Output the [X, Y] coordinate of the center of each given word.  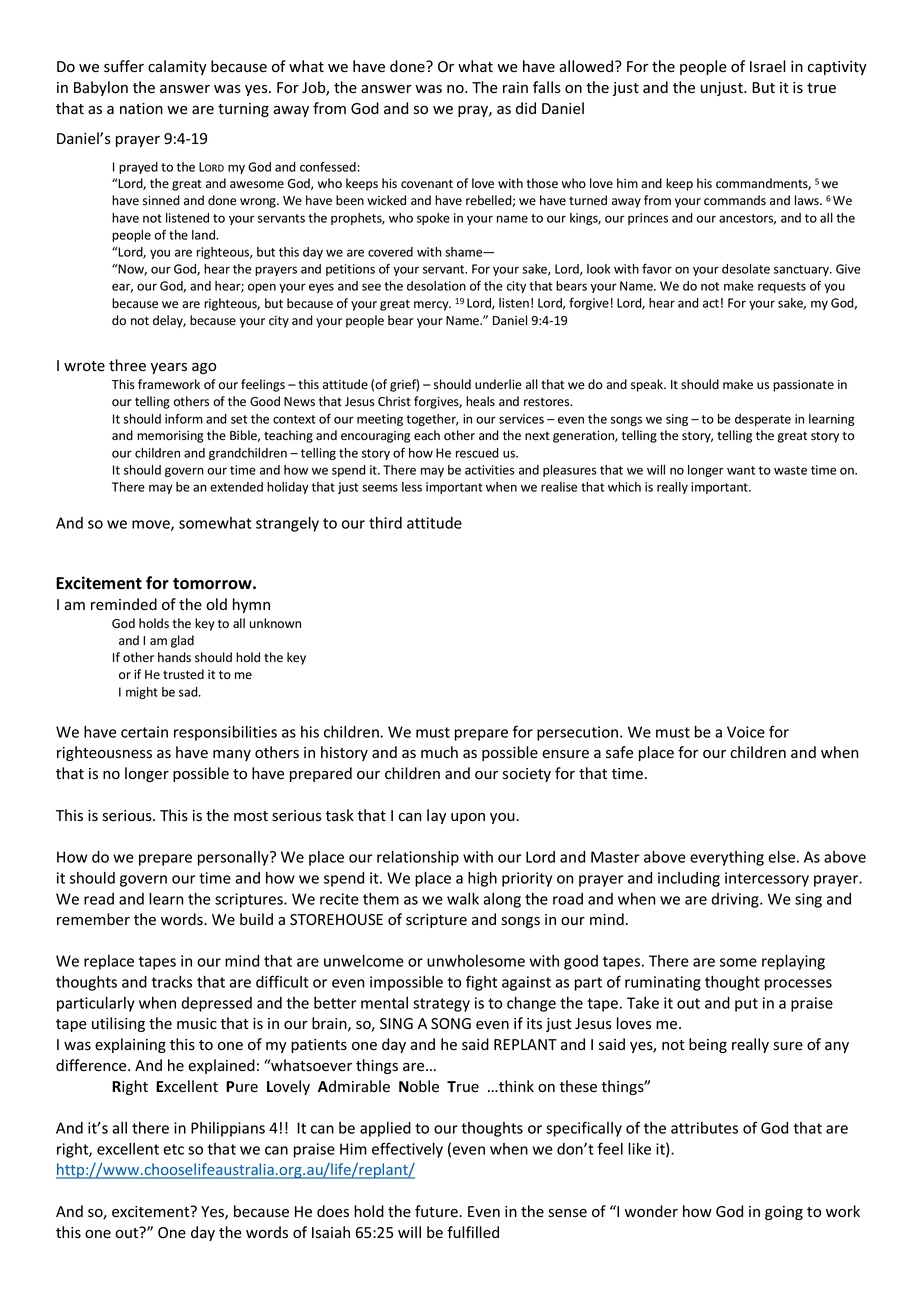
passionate [803, 386]
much [439, 752]
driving [736, 900]
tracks [172, 982]
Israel [768, 66]
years [169, 368]
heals [480, 401]
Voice [746, 732]
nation [141, 108]
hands [174, 657]
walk [463, 899]
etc [173, 1149]
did [526, 108]
